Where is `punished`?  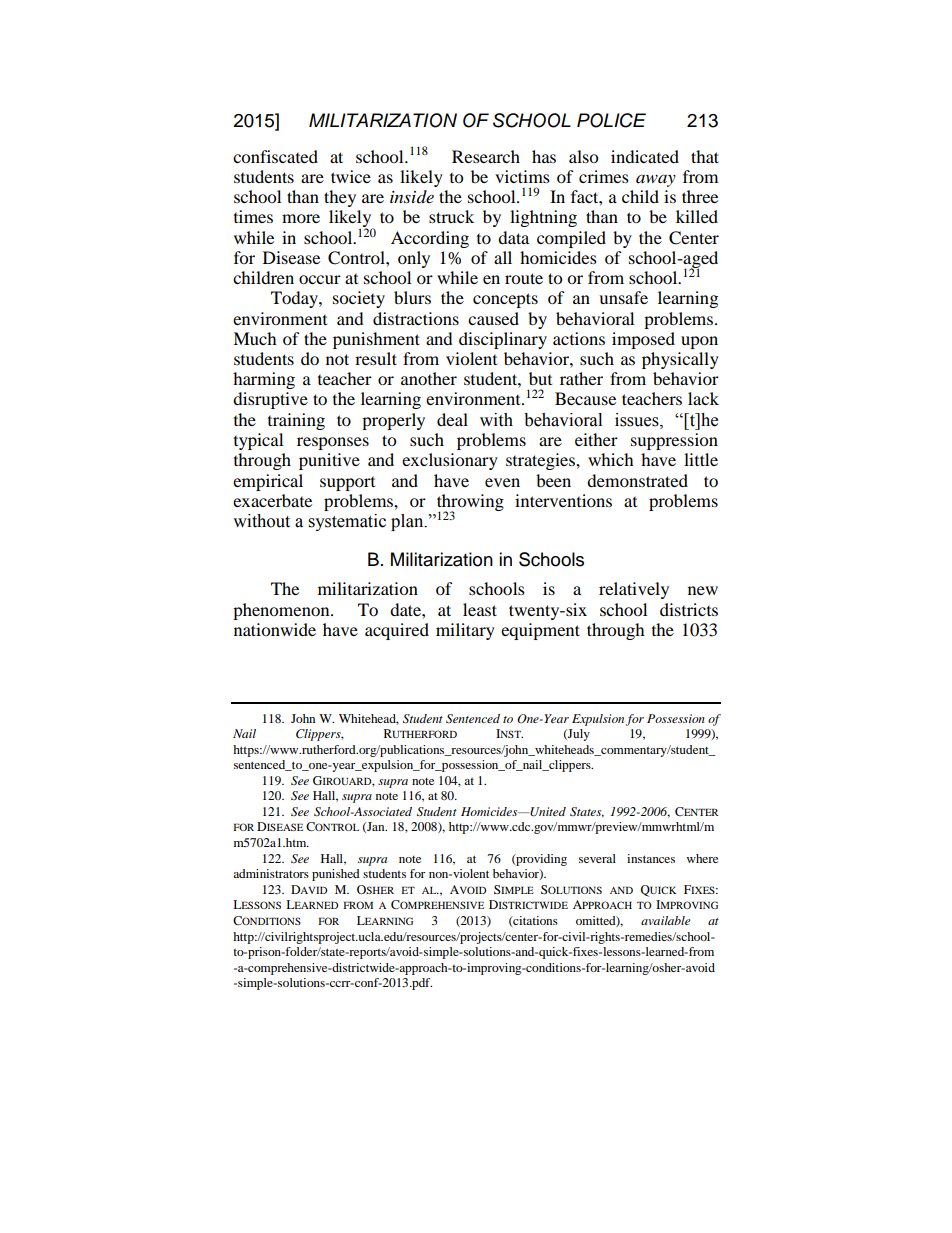 punished is located at coordinates (336, 875).
